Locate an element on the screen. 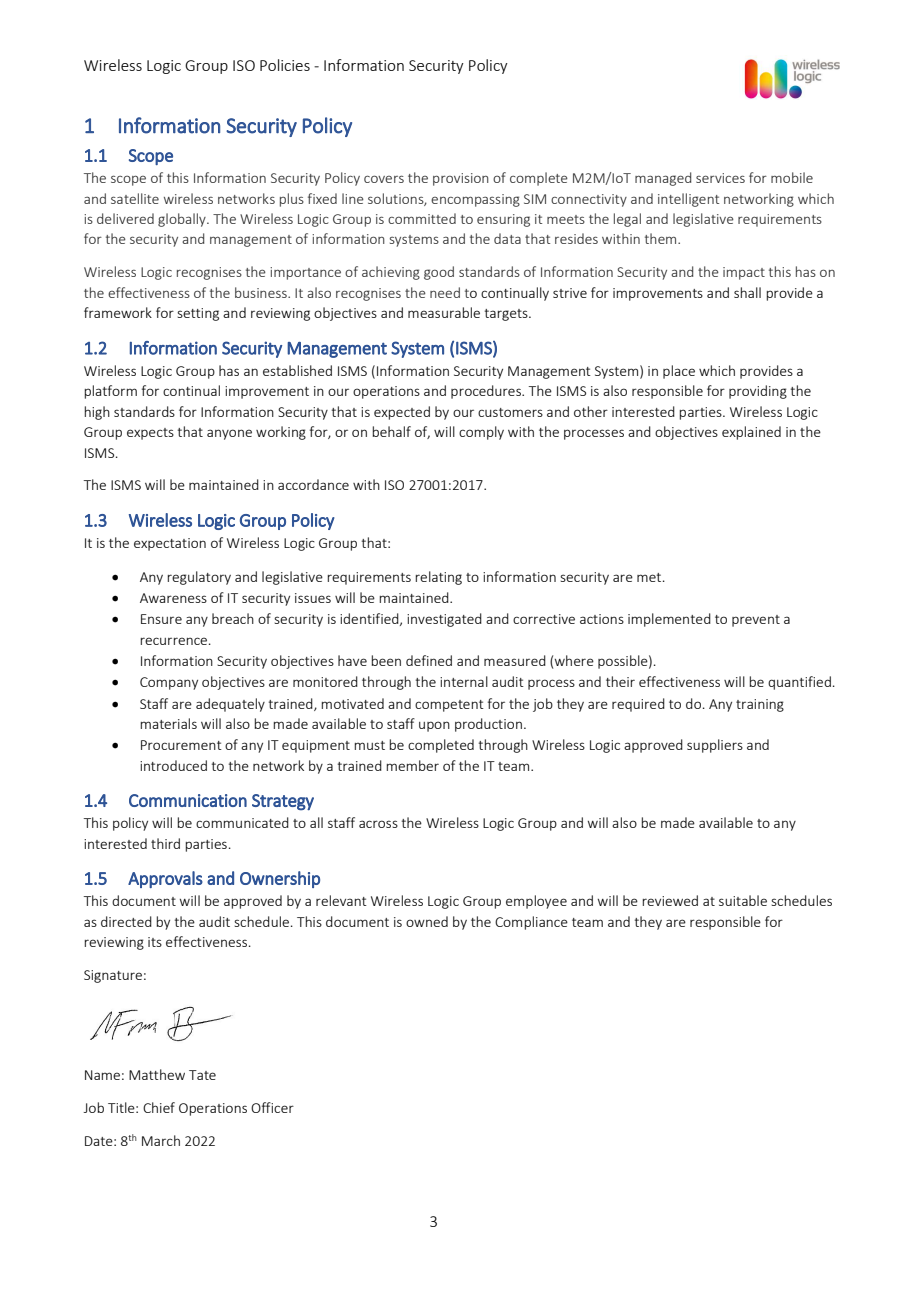  Chief is located at coordinates (159, 1107).
